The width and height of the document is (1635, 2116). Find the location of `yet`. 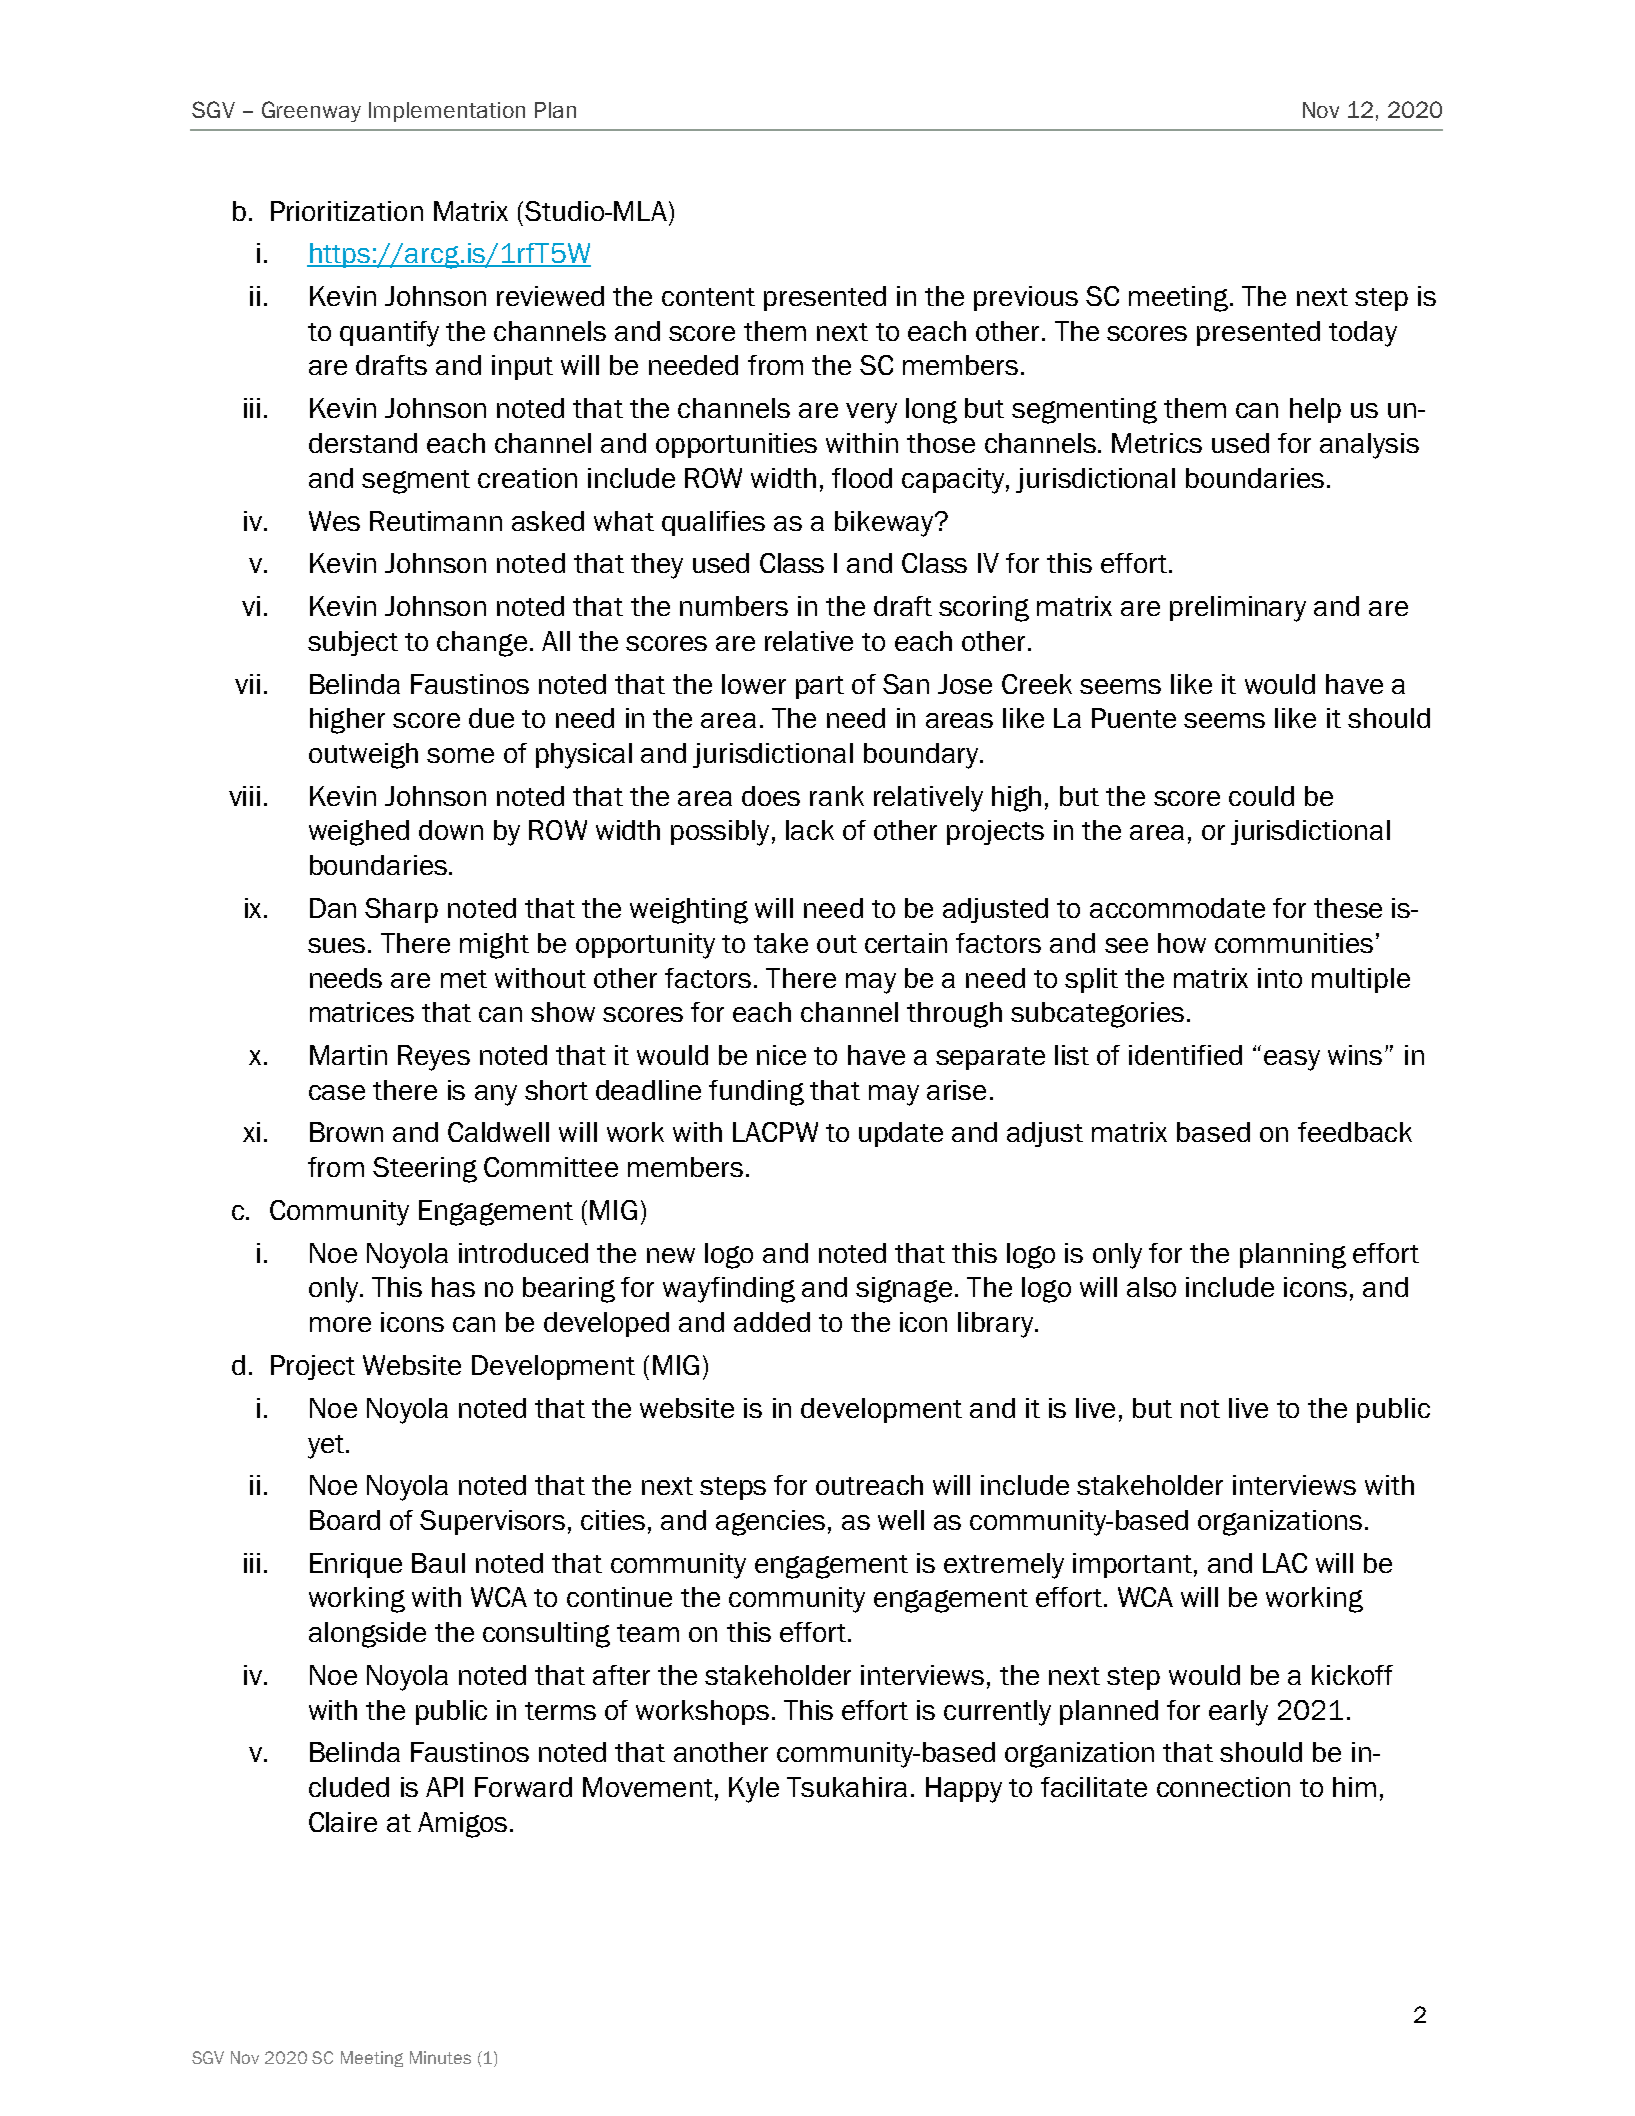

yet is located at coordinates (327, 1447).
